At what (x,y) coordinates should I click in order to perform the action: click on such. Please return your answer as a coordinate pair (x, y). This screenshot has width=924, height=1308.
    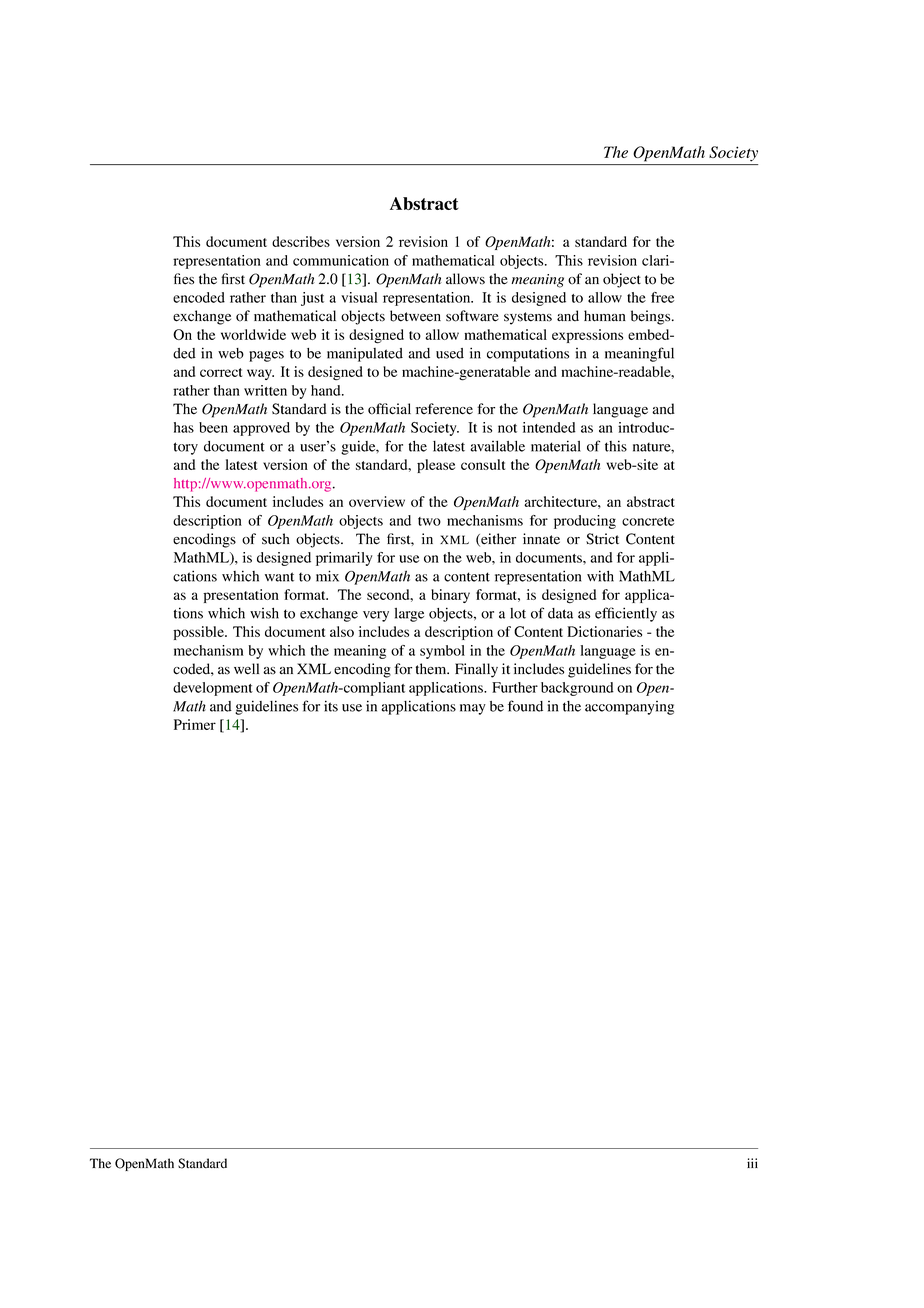
    Looking at the image, I should click on (276, 539).
